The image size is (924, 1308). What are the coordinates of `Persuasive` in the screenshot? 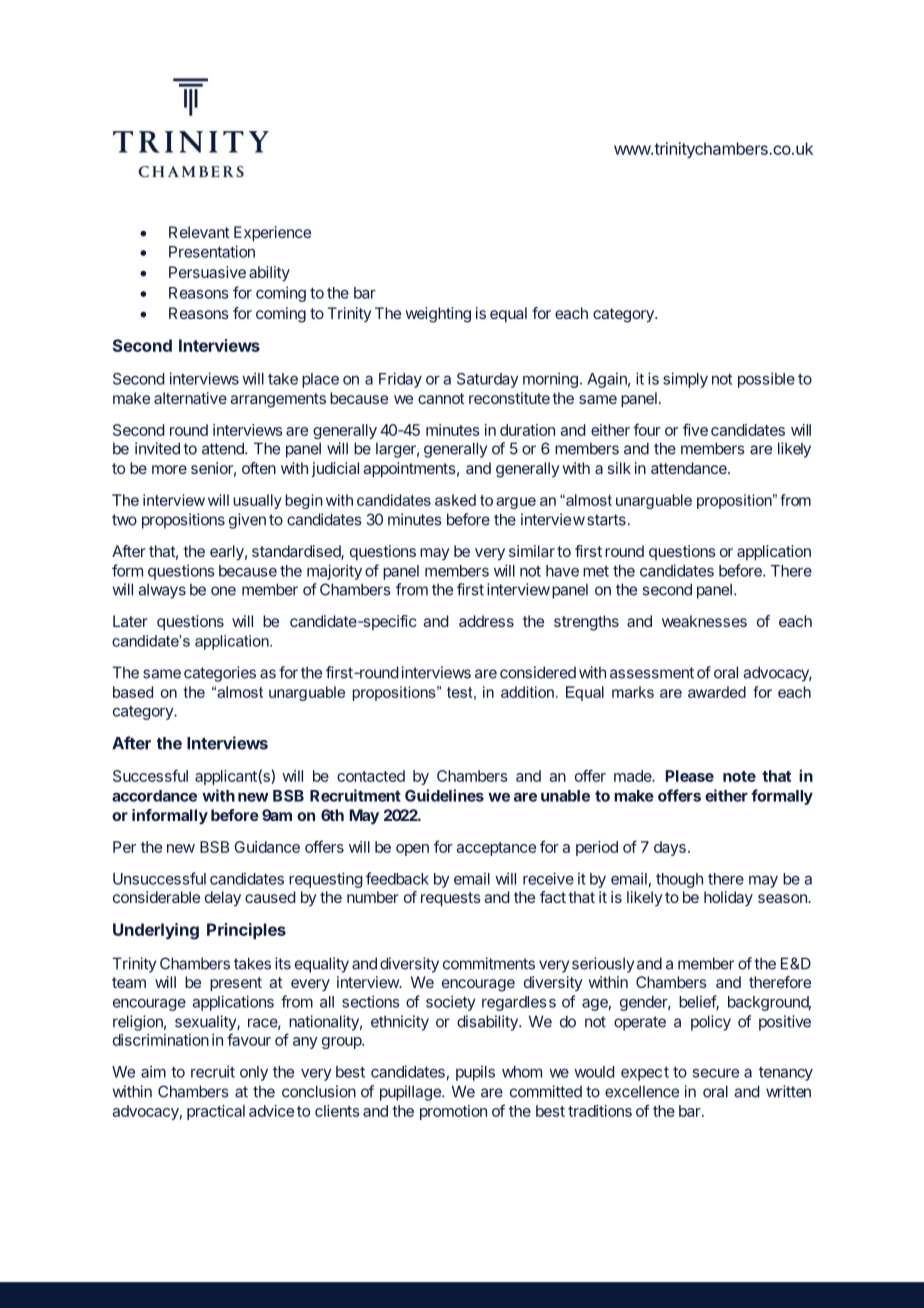 It's located at (207, 272).
